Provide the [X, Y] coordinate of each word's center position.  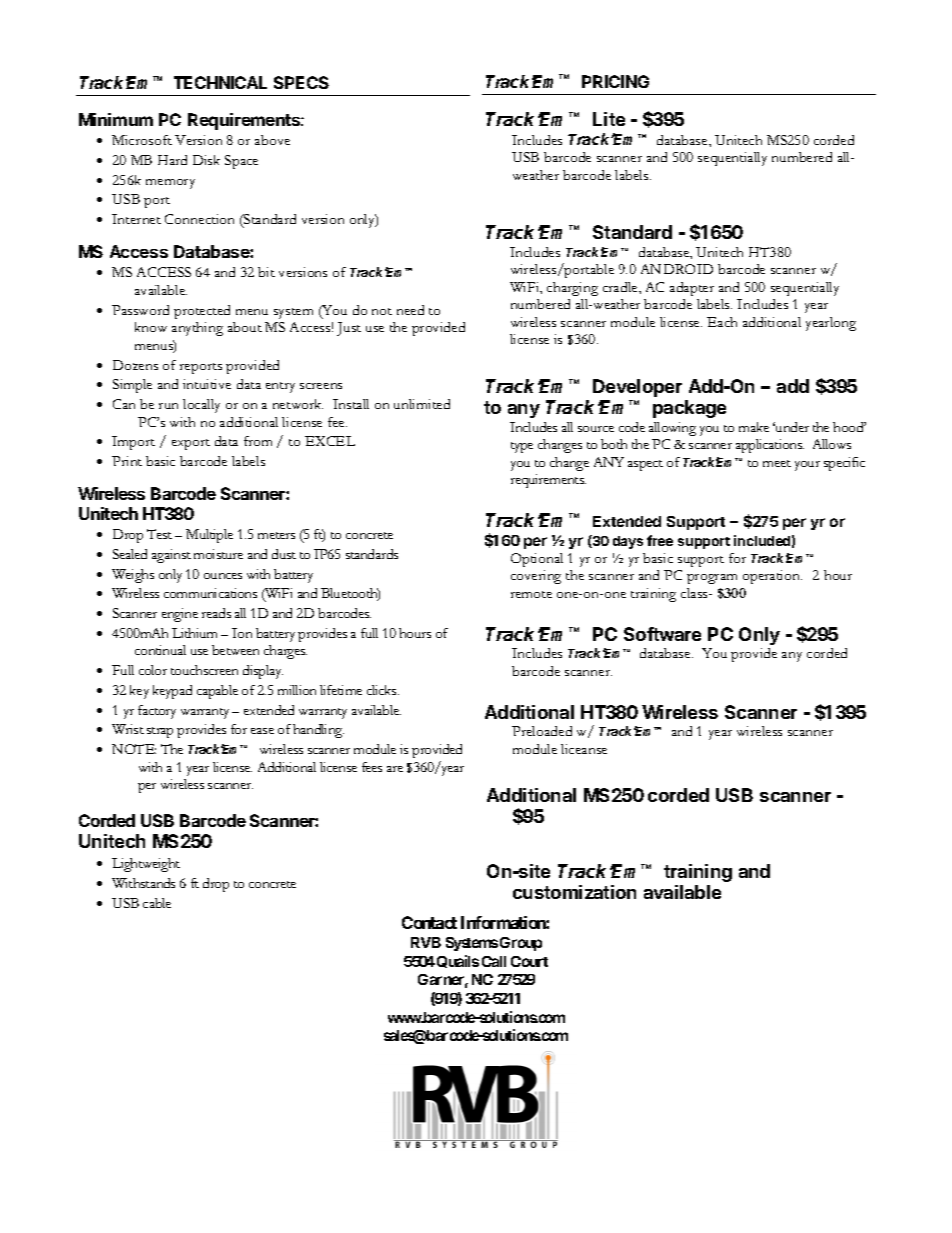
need [410, 310]
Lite [609, 119]
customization [574, 892]
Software [662, 634]
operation [772, 577]
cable [157, 903]
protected [202, 312]
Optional [537, 560]
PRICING [615, 81]
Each [722, 322]
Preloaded [542, 731]
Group [521, 944]
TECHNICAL [220, 82]
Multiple [209, 536]
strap [160, 732]
